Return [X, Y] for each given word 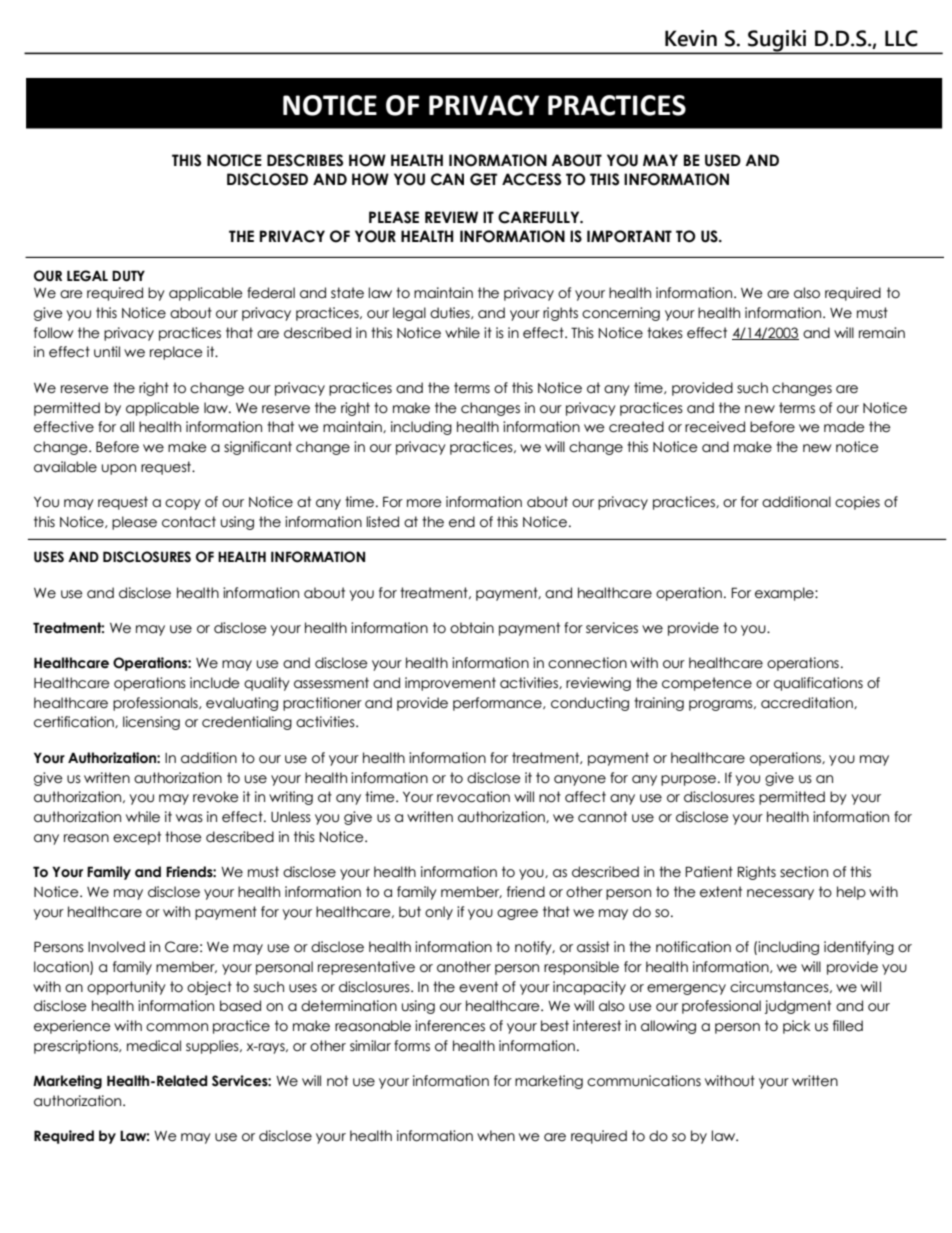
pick [797, 1027]
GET [484, 179]
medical [154, 1046]
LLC [901, 38]
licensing [151, 723]
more [424, 503]
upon [119, 469]
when [496, 1136]
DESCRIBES [305, 160]
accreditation [808, 703]
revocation [473, 797]
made [844, 427]
